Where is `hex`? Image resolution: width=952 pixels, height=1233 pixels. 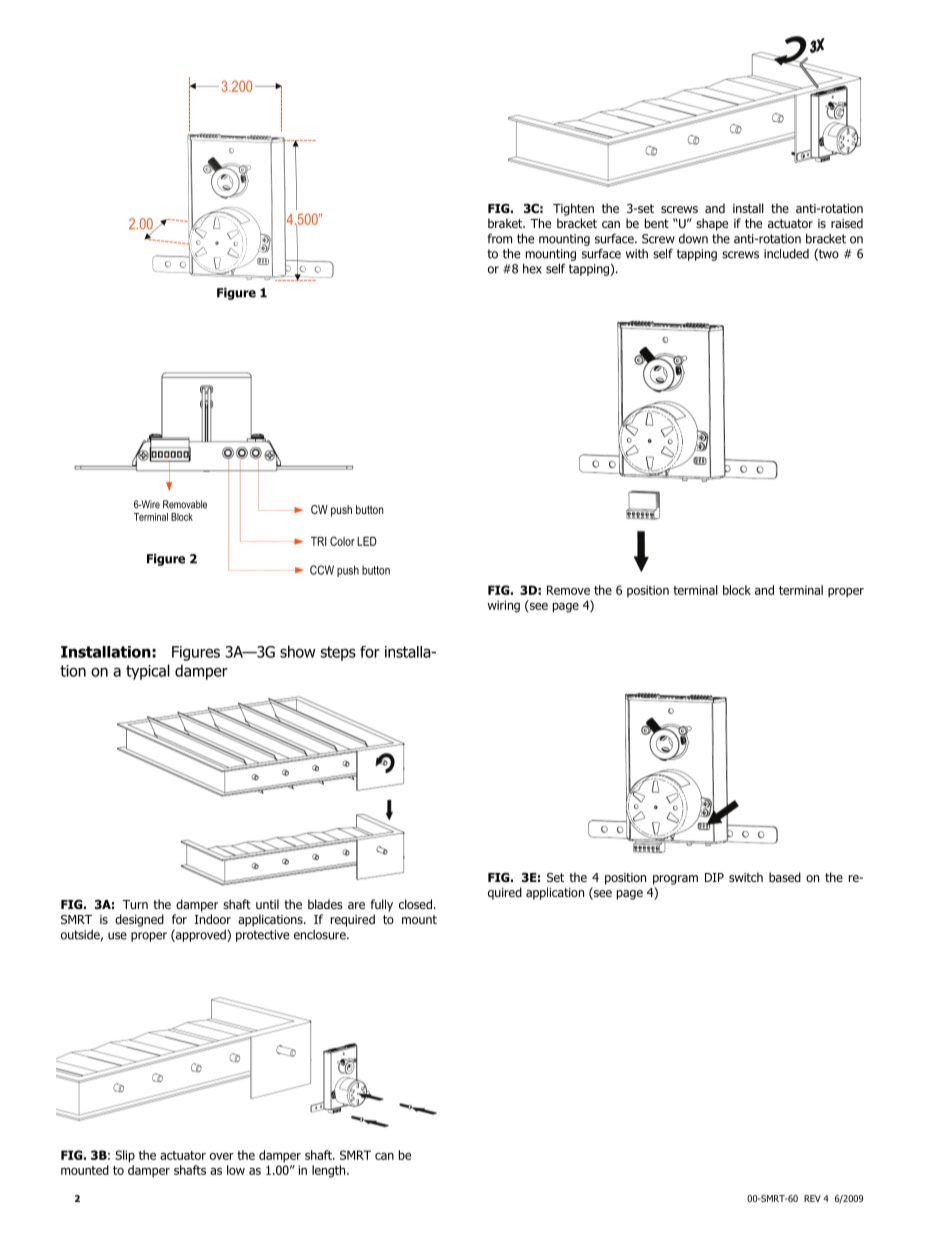
hex is located at coordinates (532, 269).
